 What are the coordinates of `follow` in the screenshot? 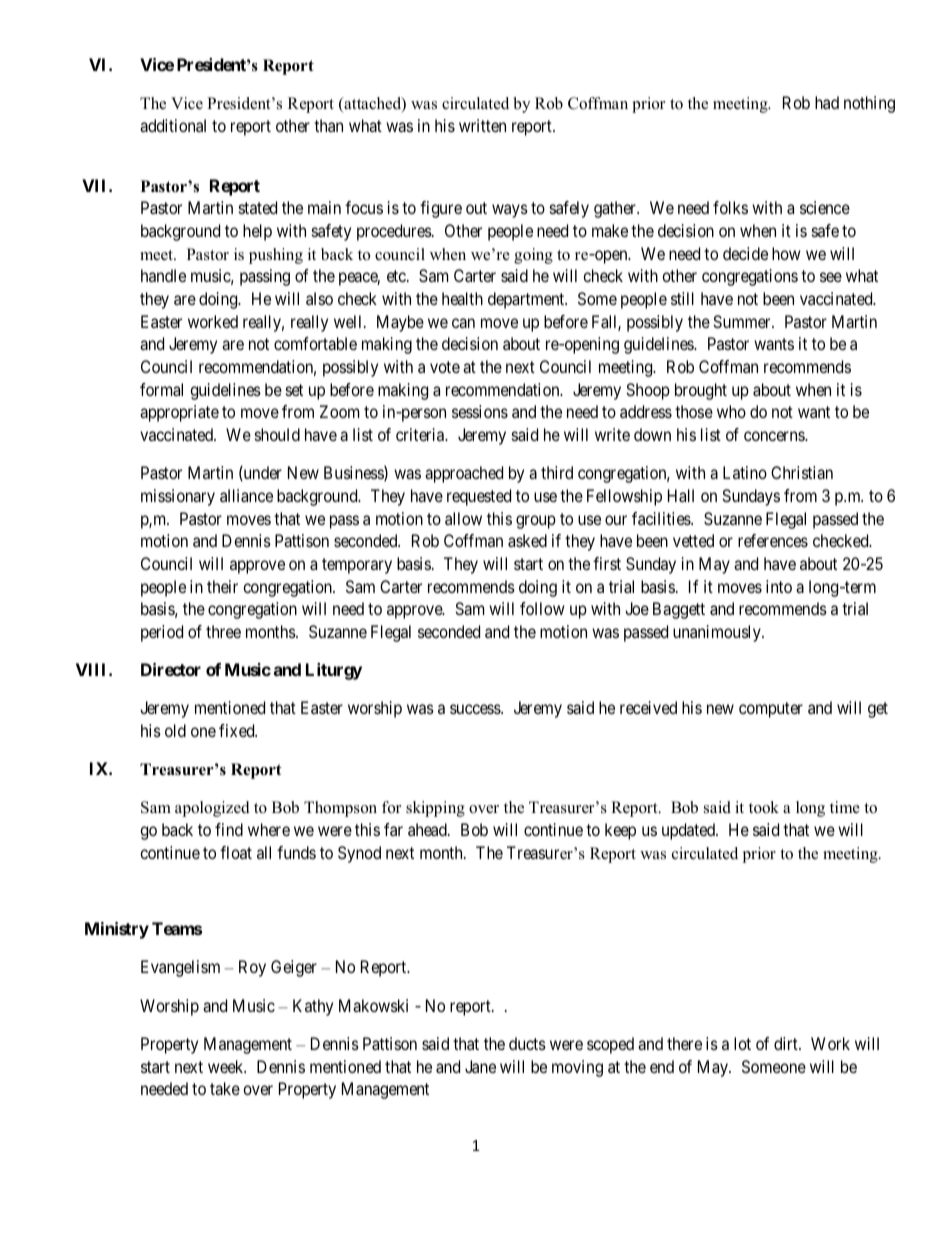 It's located at (542, 608).
